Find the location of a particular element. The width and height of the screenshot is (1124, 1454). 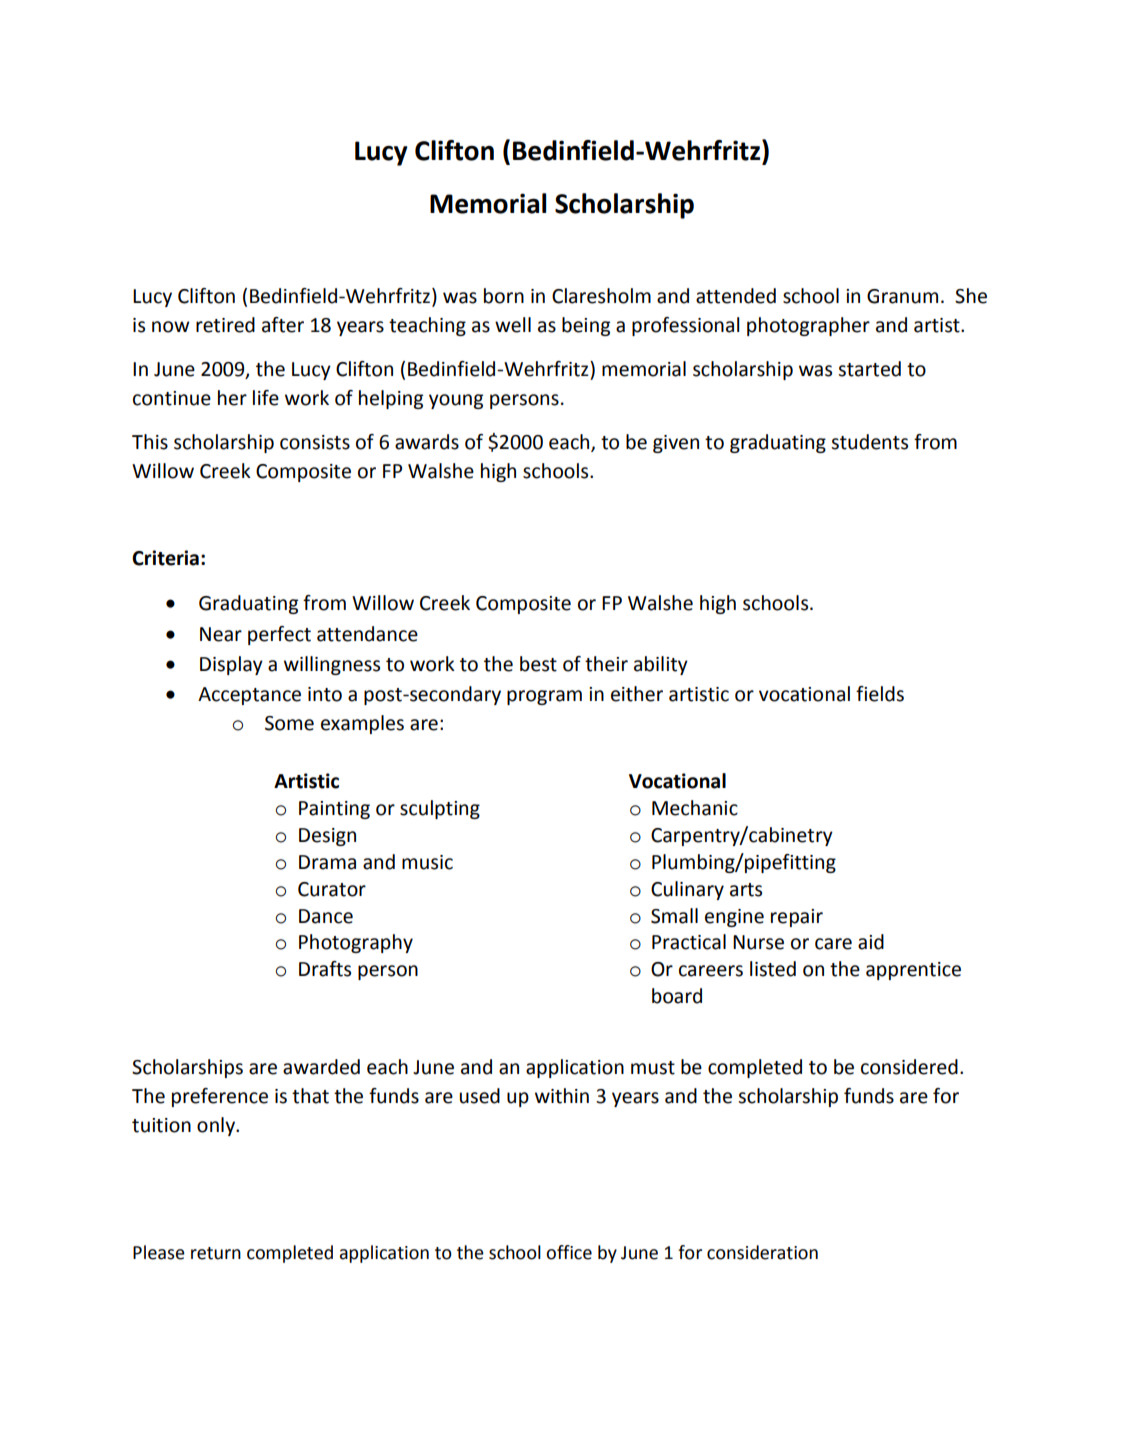

Drafts is located at coordinates (325, 969).
